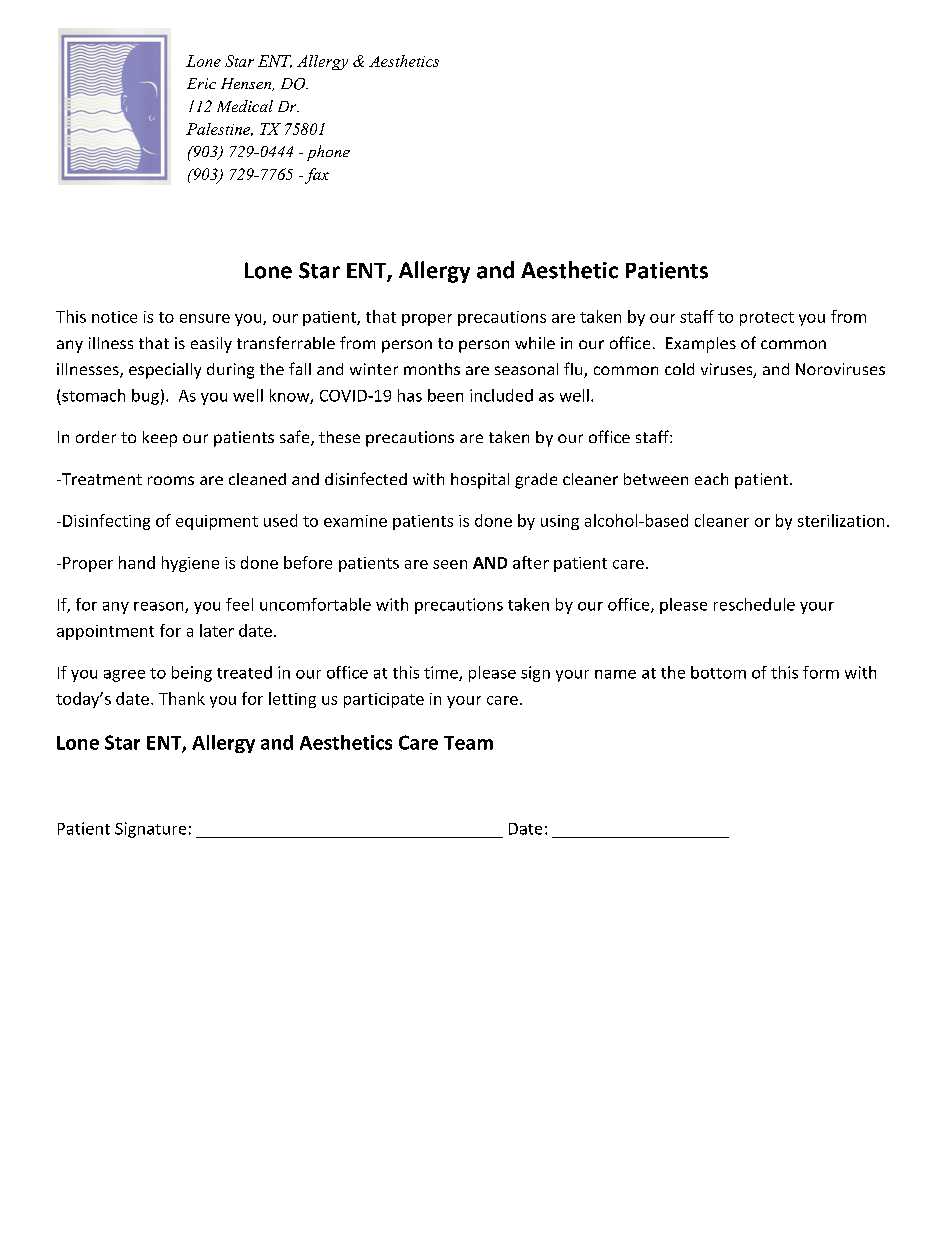  I want to click on bug, so click(145, 397).
